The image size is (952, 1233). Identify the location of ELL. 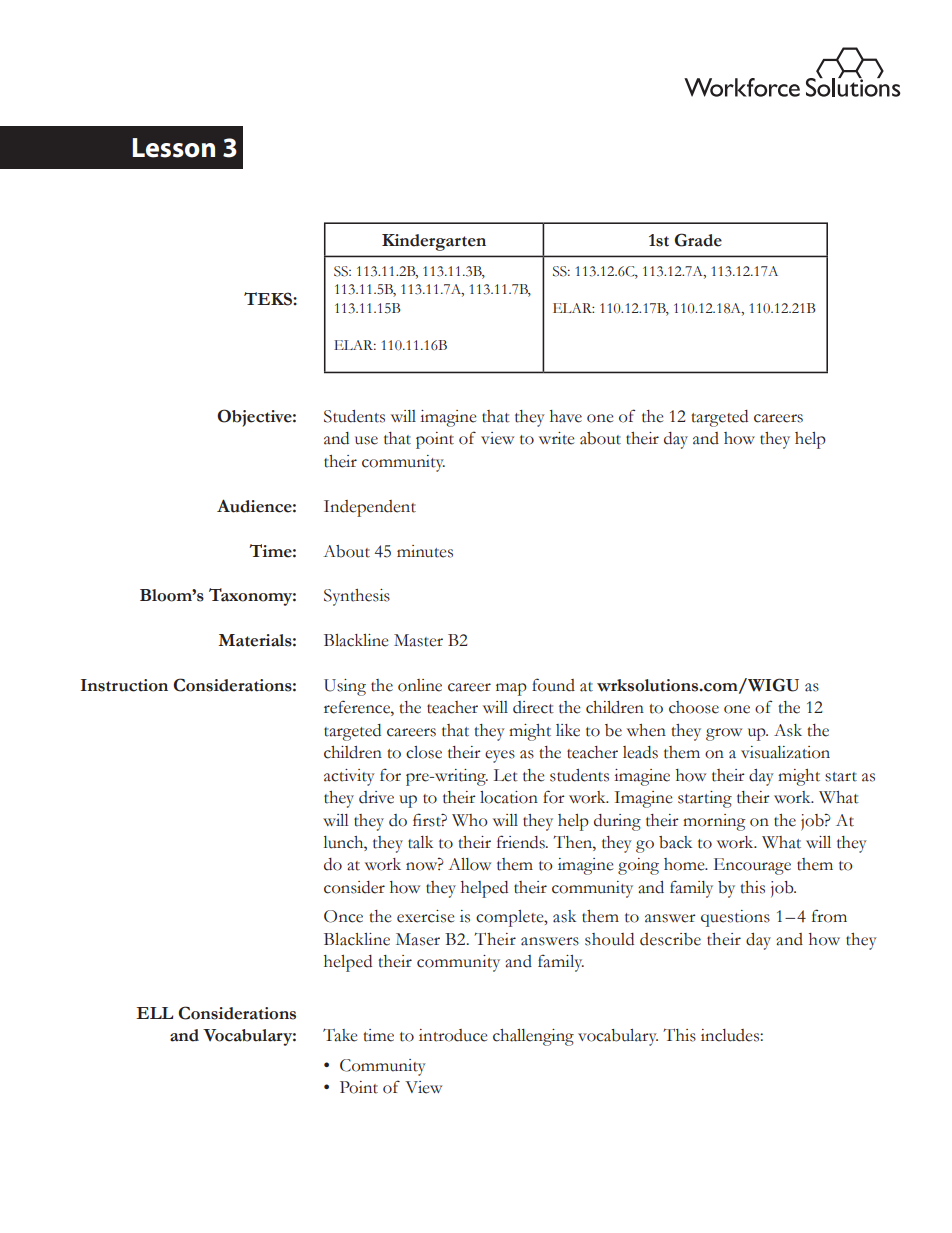
(154, 1013).
